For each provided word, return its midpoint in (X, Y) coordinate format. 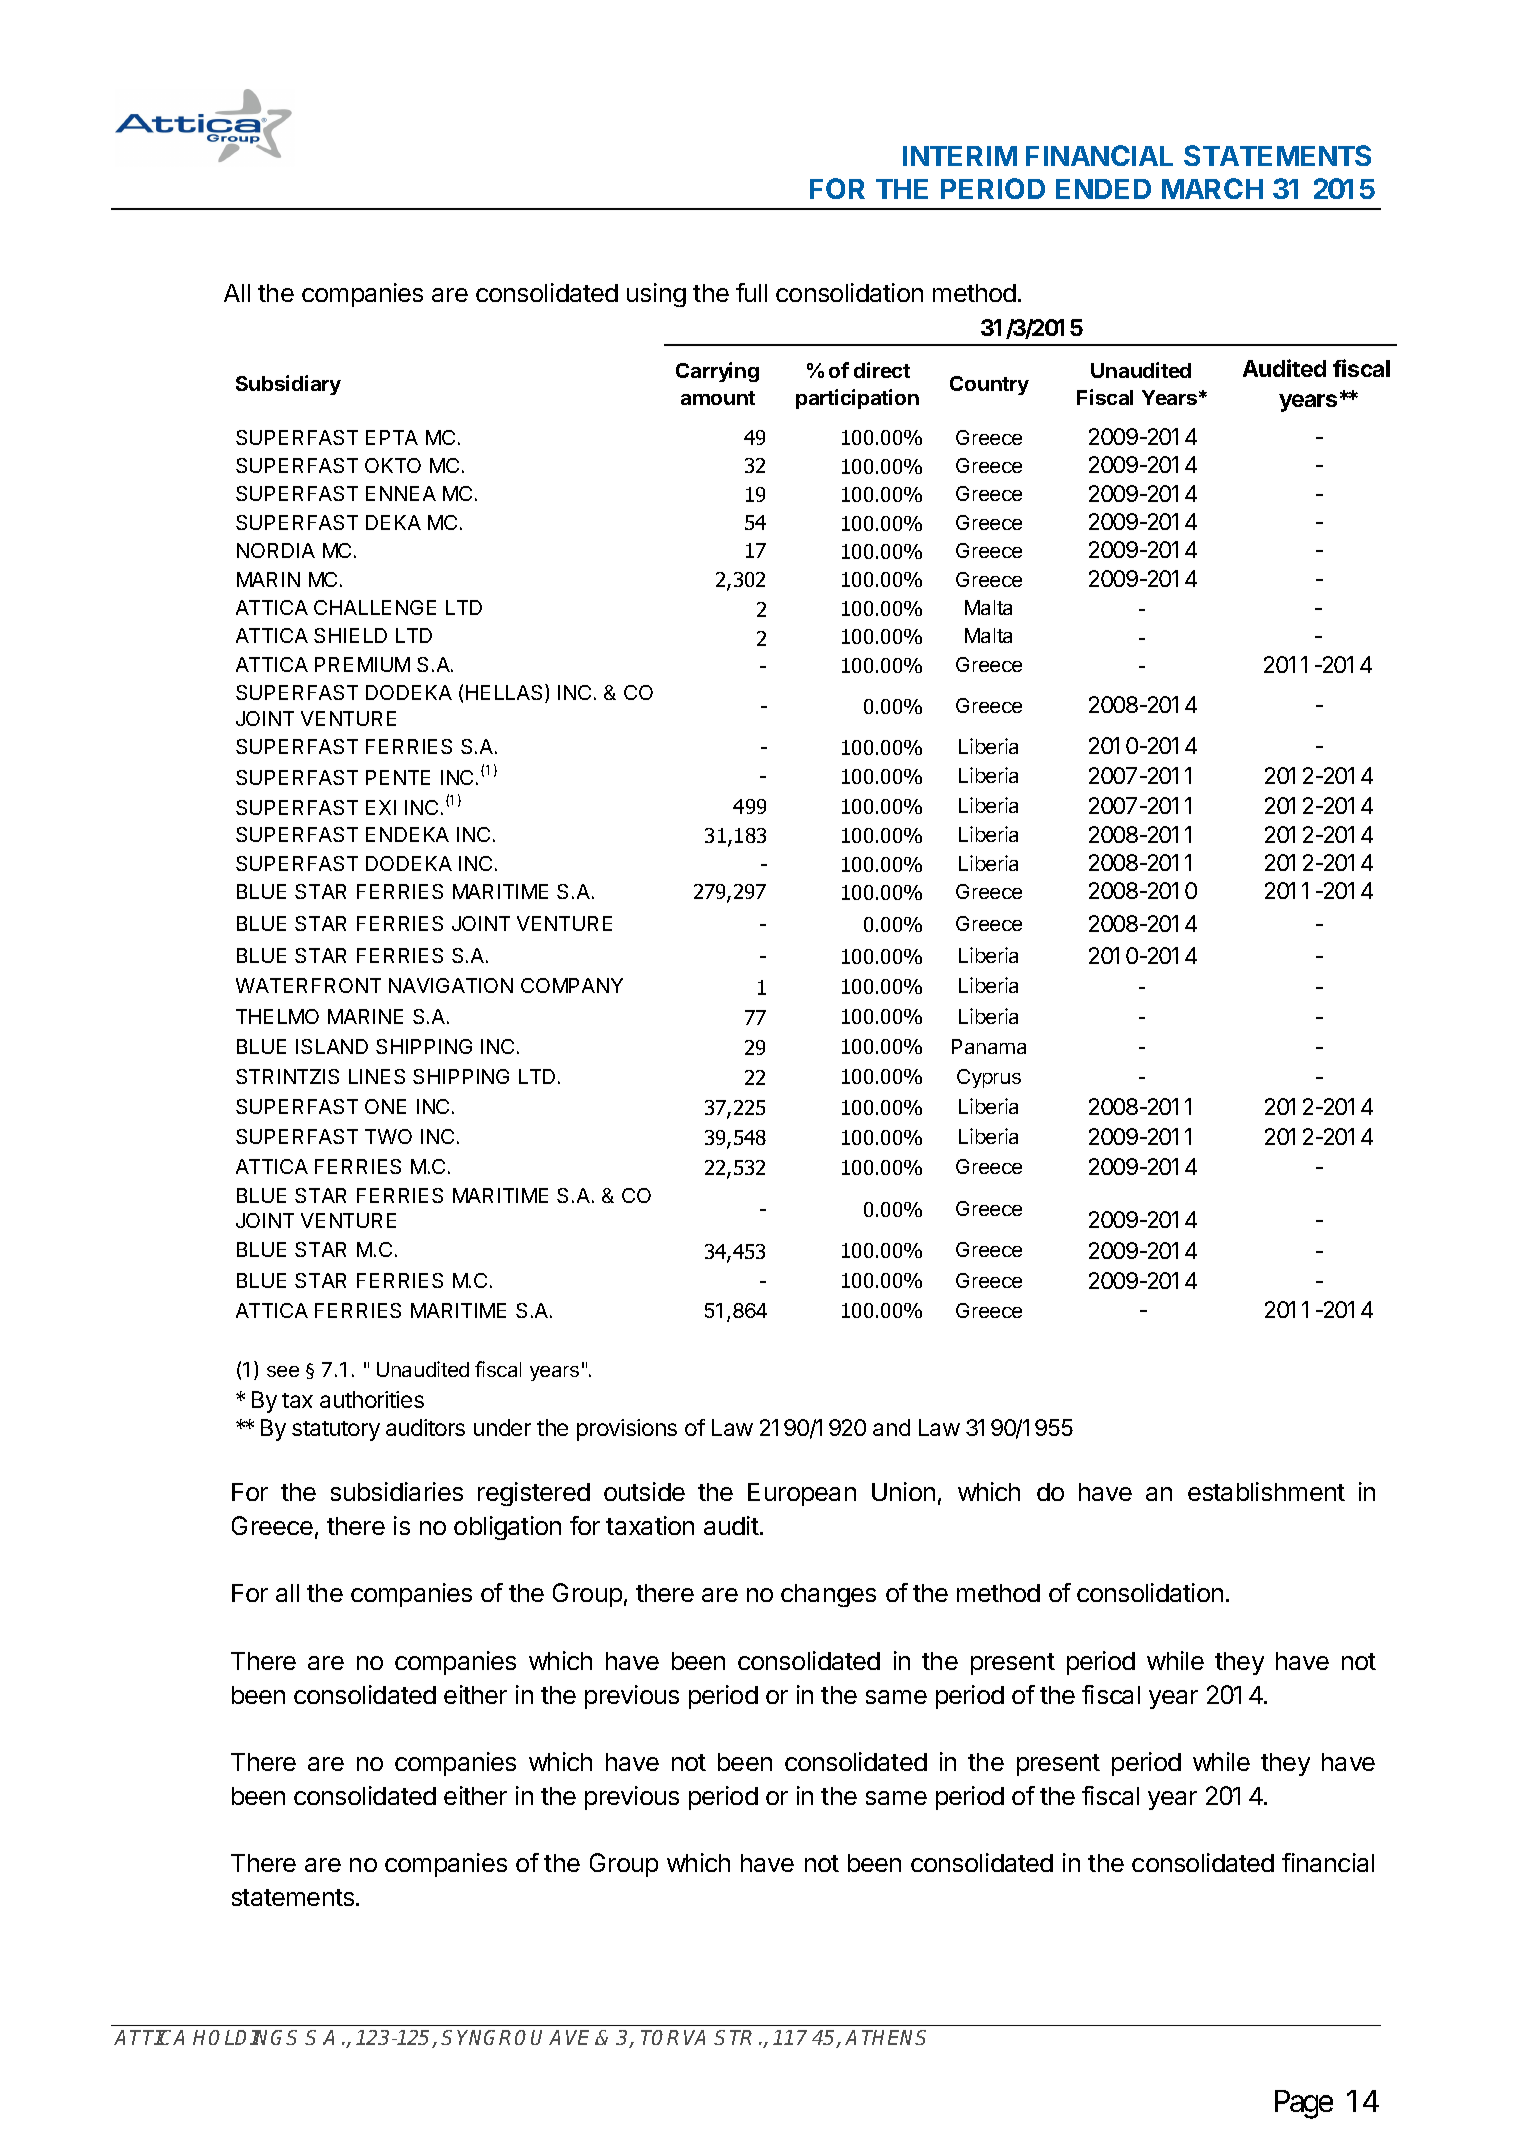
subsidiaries (397, 1491)
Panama (989, 1046)
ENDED (1103, 189)
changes (828, 1595)
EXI (381, 807)
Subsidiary (288, 385)
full (751, 292)
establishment (1266, 1491)
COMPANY (572, 985)
